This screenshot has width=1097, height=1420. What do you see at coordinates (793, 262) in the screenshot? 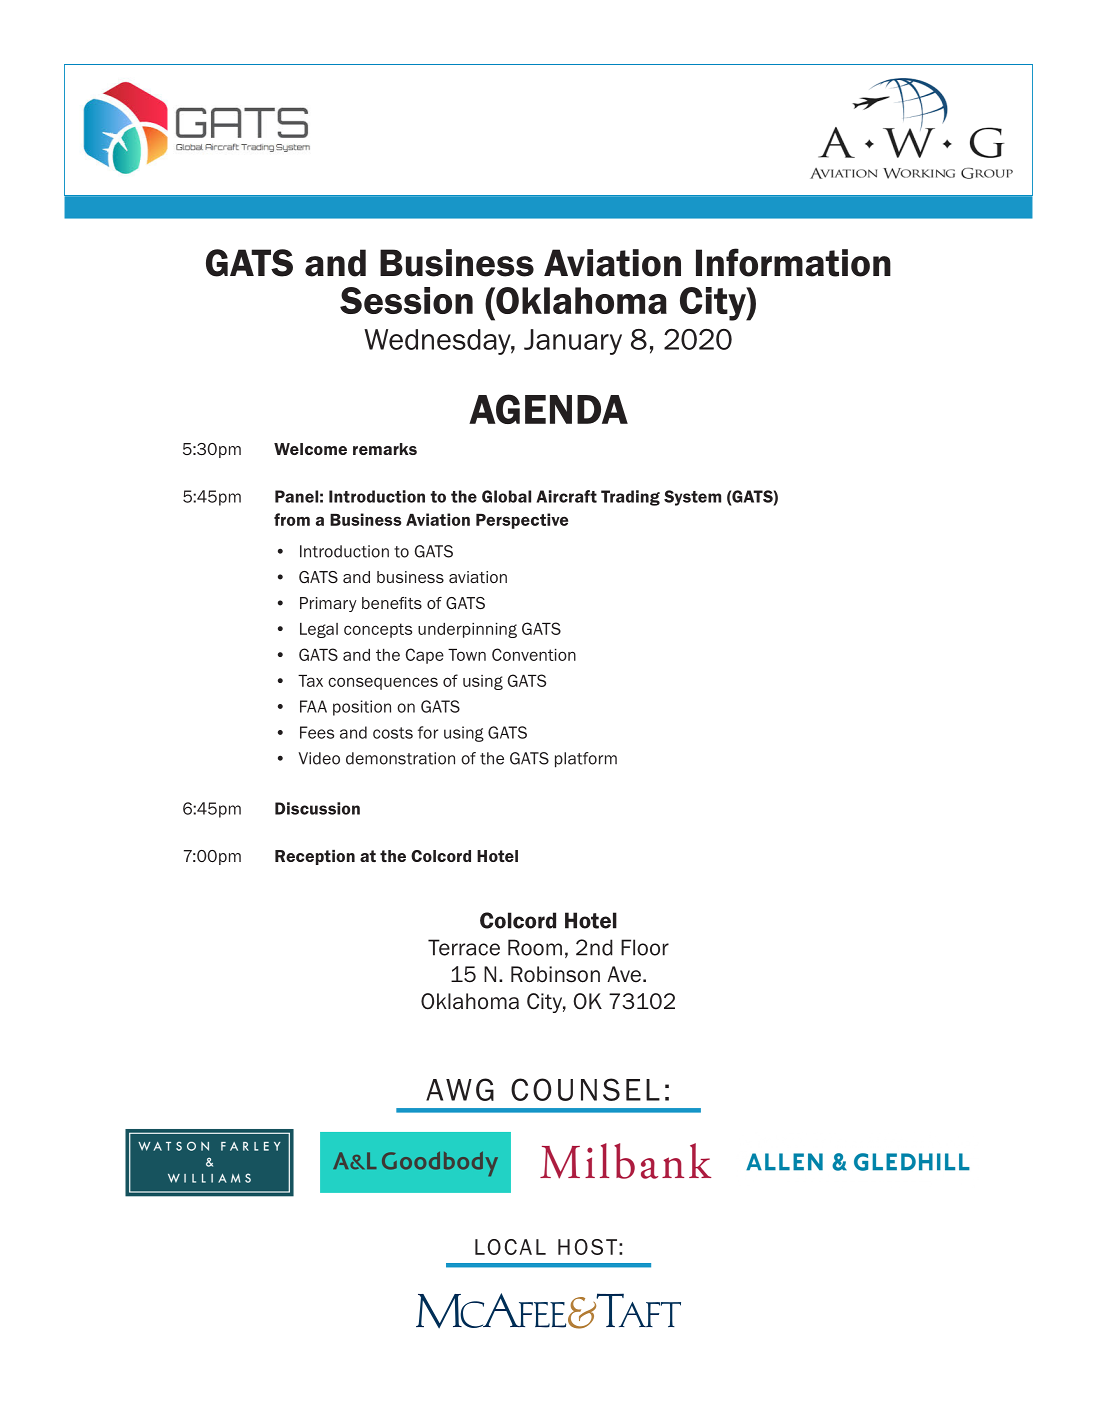
I see `Information` at bounding box center [793, 262].
